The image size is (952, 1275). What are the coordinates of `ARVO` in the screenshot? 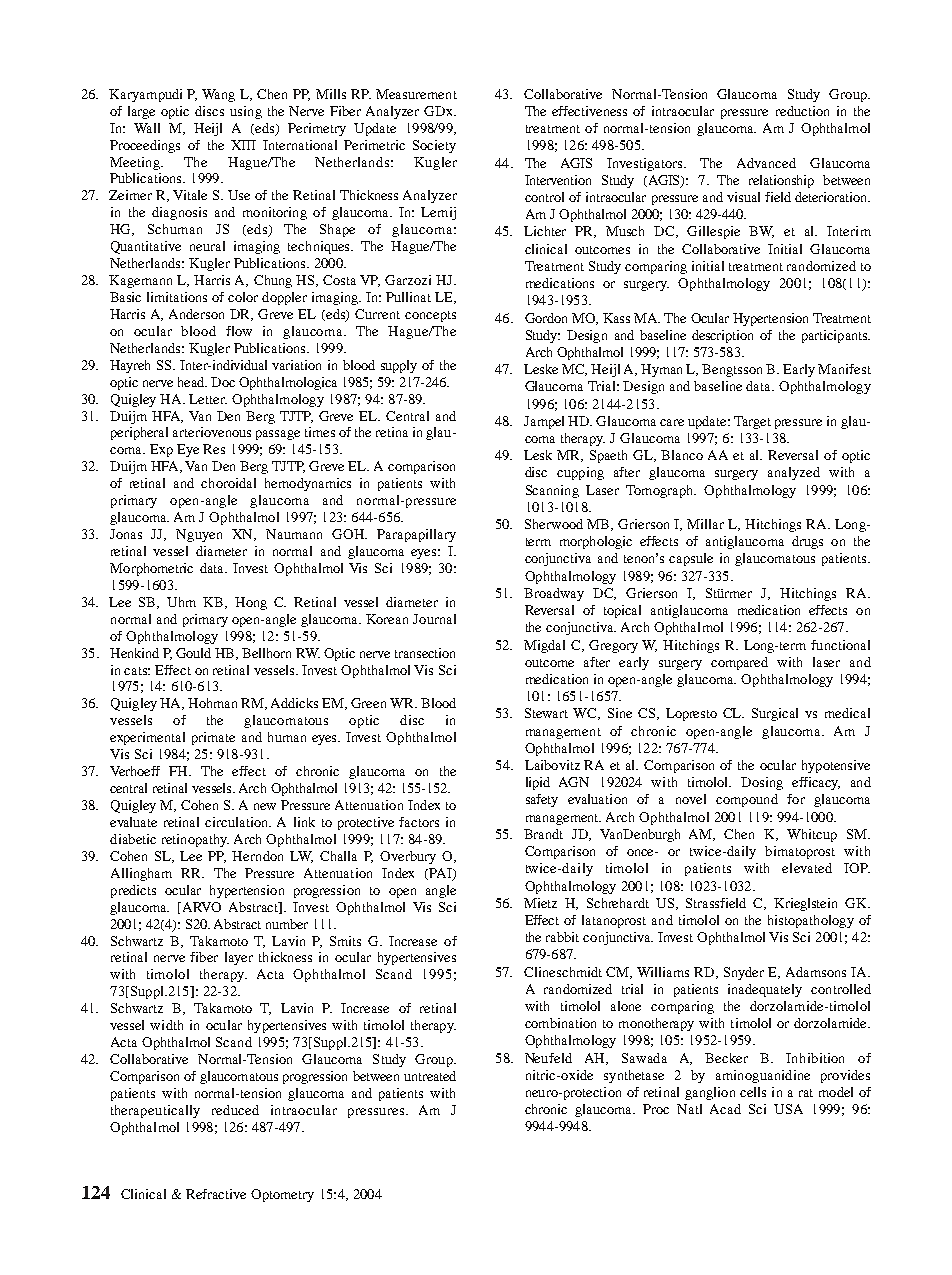 It's located at (202, 907).
